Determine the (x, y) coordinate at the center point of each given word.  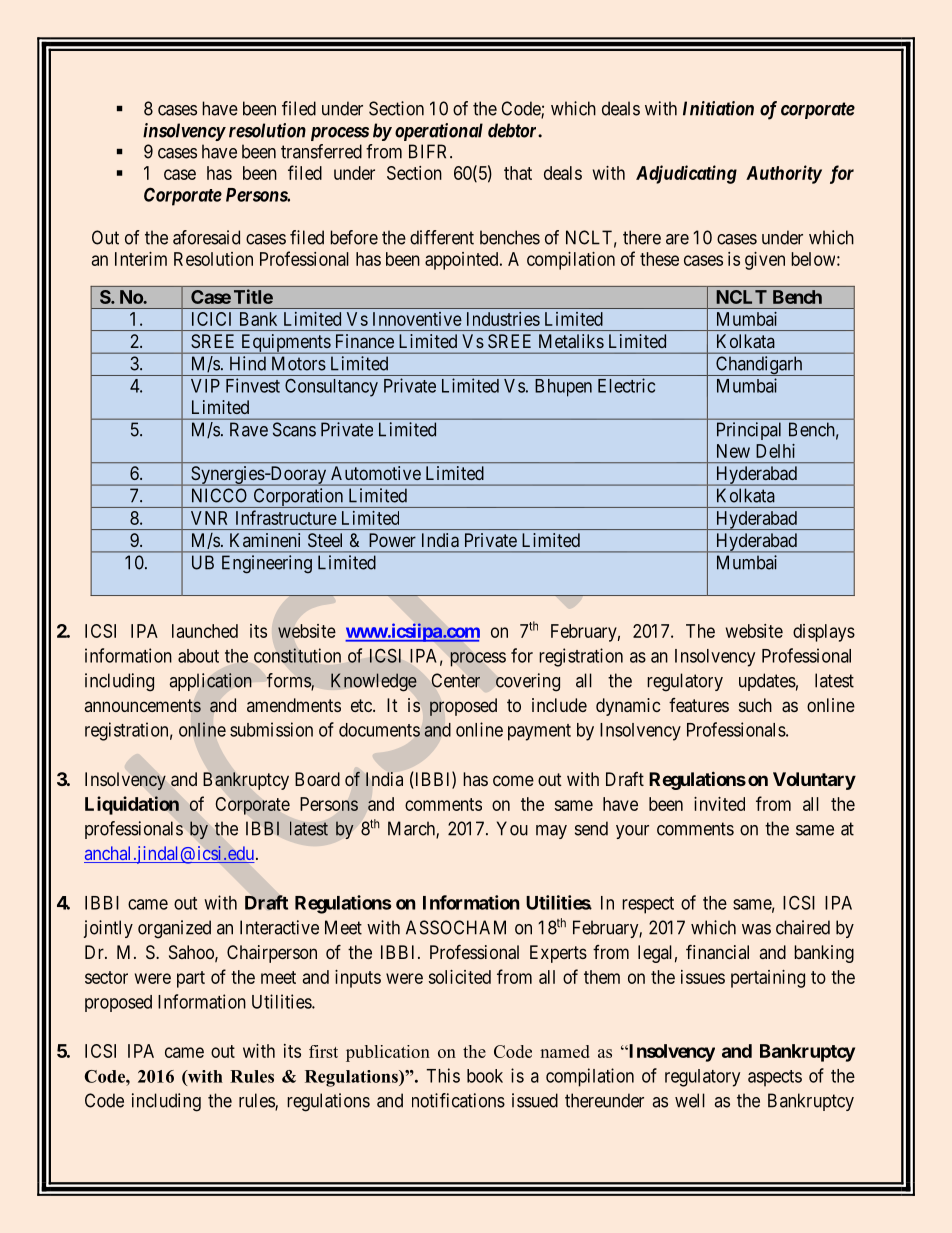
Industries (503, 319)
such (755, 705)
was (756, 929)
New (733, 451)
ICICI (211, 319)
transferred (321, 151)
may (551, 832)
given (765, 261)
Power (392, 540)
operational (439, 132)
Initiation (718, 108)
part (191, 979)
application (210, 682)
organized (174, 929)
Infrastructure (286, 517)
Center (455, 680)
